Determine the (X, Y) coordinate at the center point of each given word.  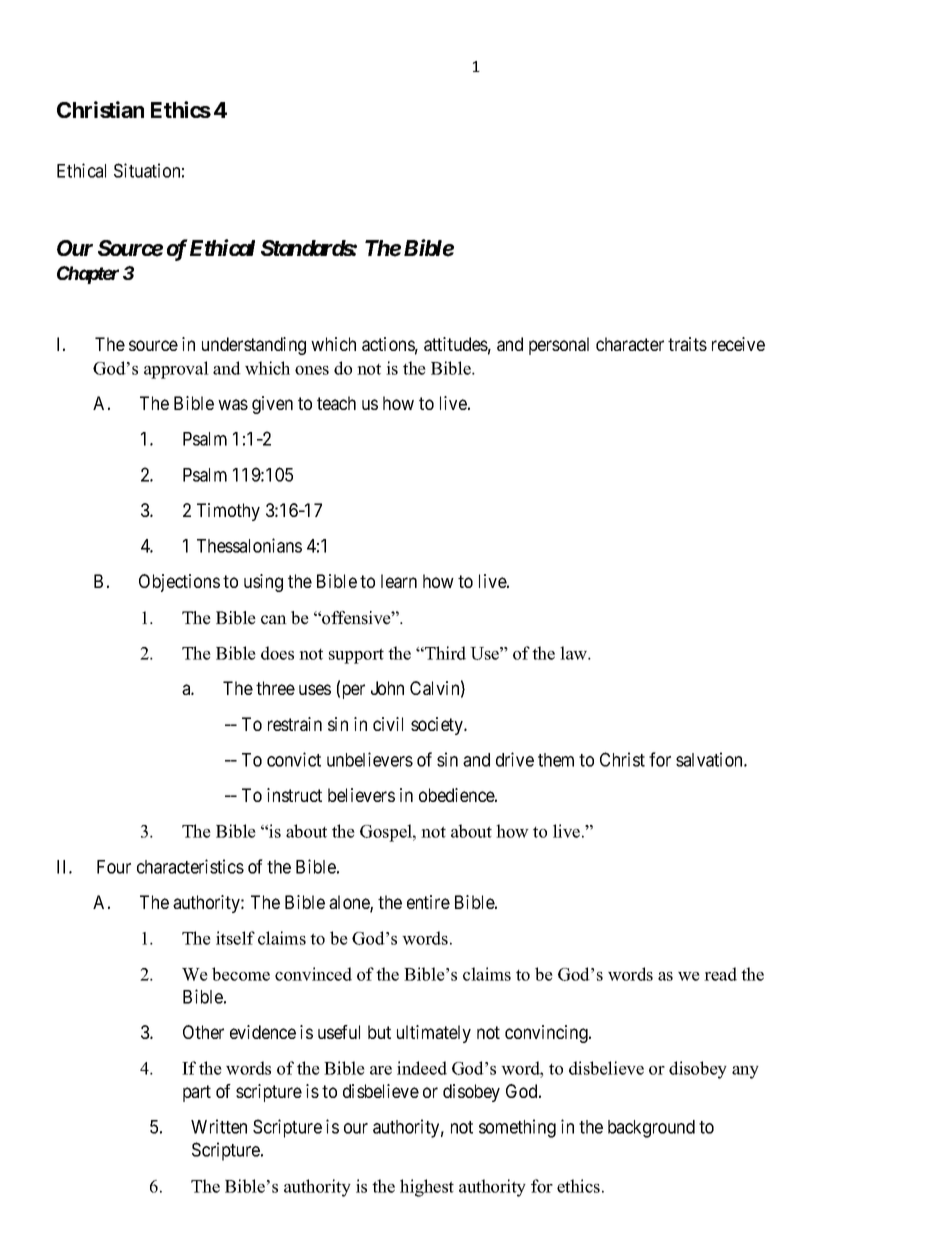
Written (219, 1126)
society (438, 726)
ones (312, 370)
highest (427, 1188)
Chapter (88, 275)
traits (687, 344)
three (275, 688)
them (556, 760)
